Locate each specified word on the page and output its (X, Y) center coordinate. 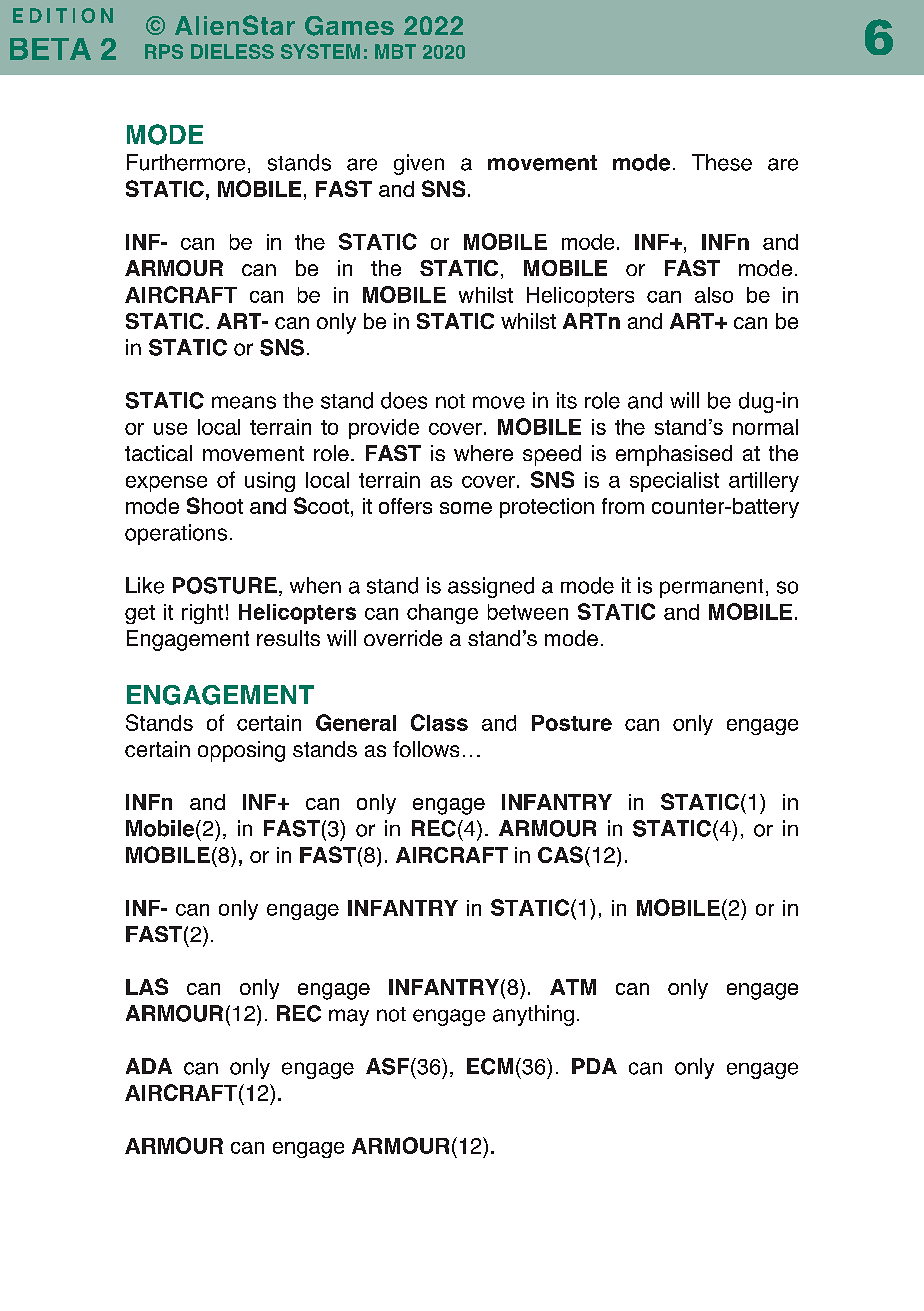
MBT (395, 51)
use (170, 429)
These (722, 162)
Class (439, 722)
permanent (711, 588)
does (404, 400)
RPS (164, 51)
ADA (149, 1066)
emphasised (674, 455)
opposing (241, 751)
